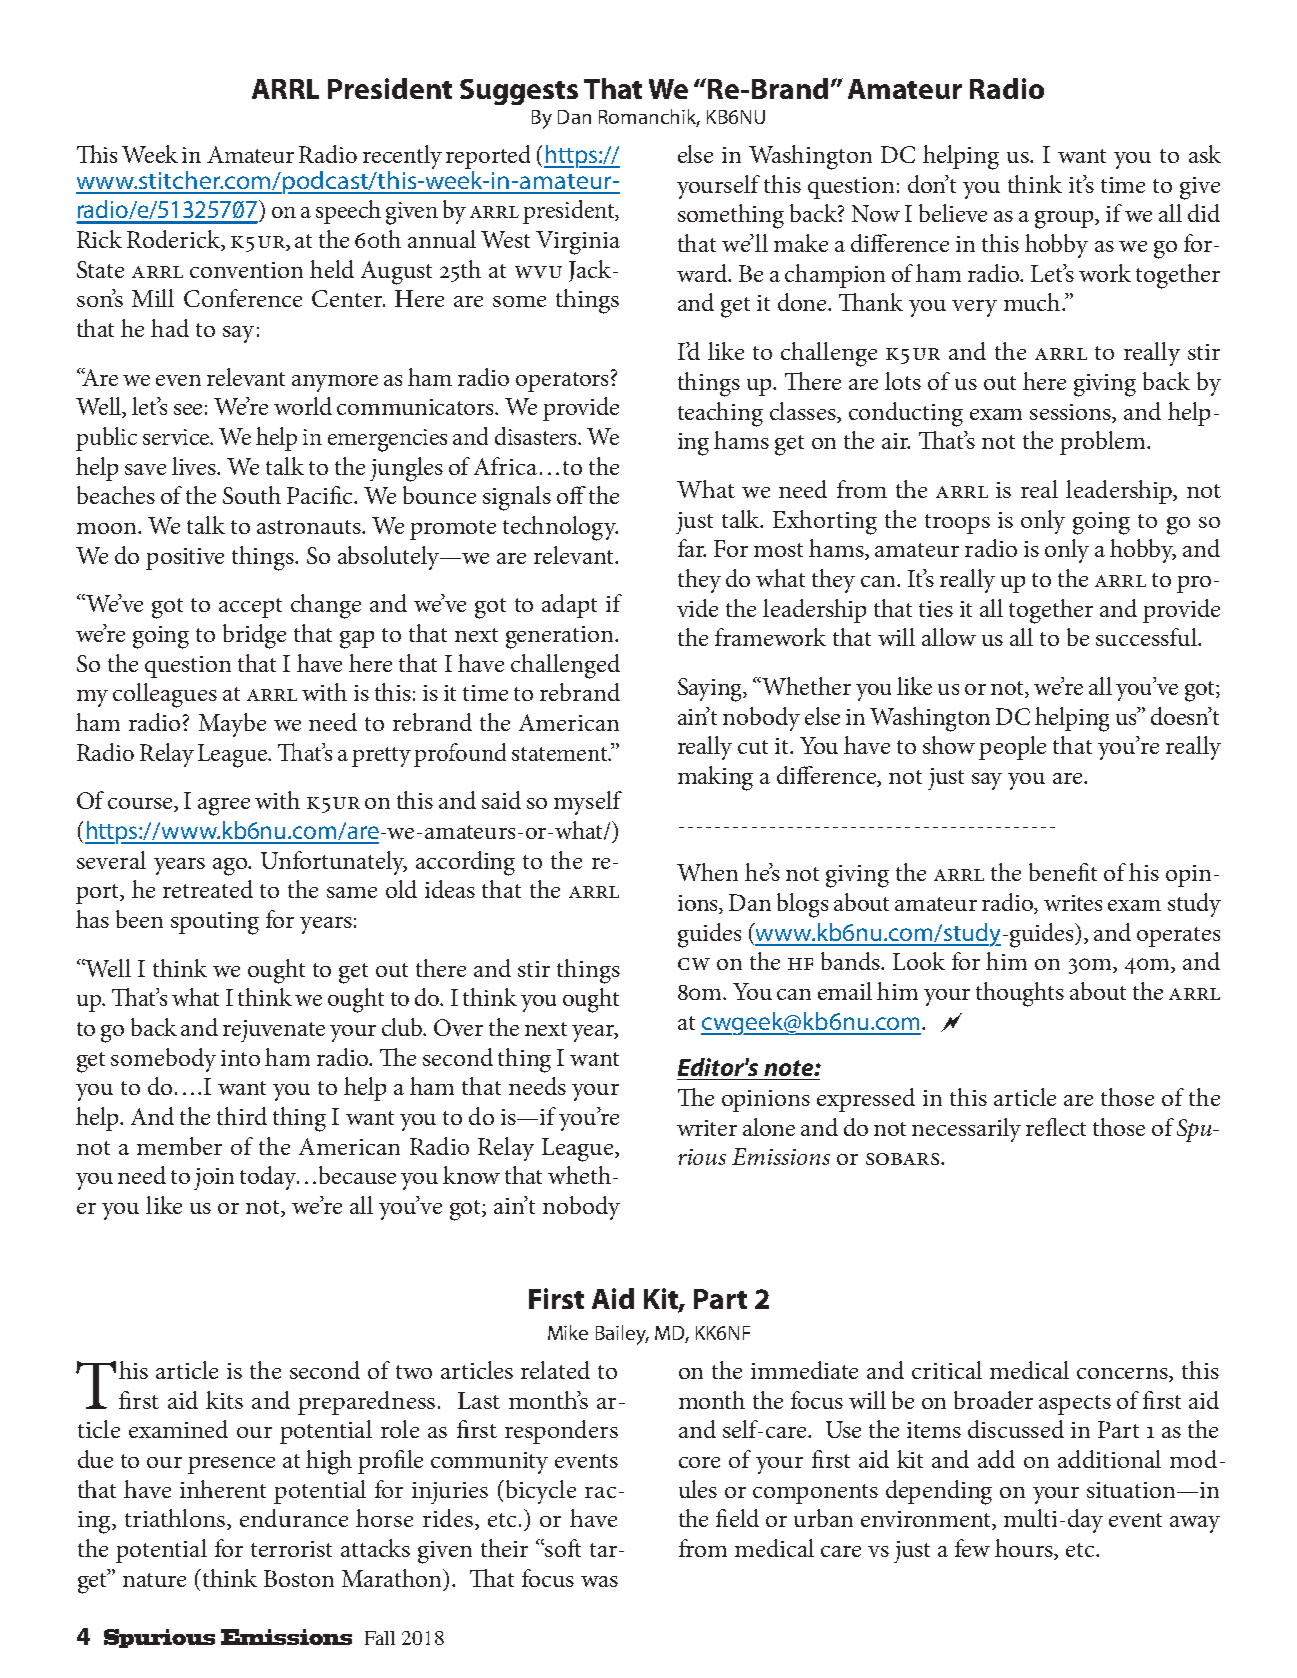 The image size is (1297, 1678). What do you see at coordinates (348, 212) in the screenshot?
I see `speech` at bounding box center [348, 212].
